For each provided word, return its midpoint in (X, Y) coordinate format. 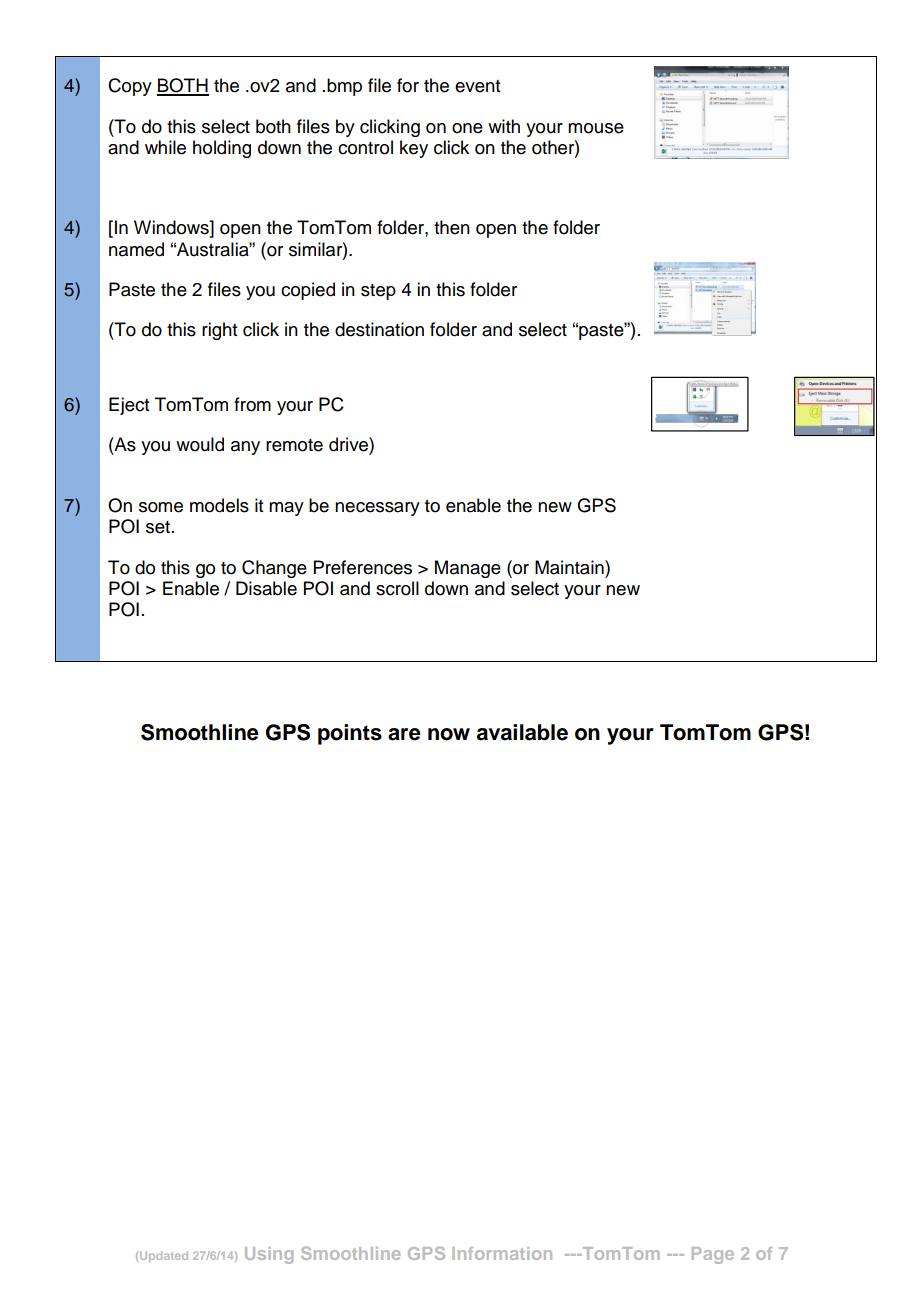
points (350, 734)
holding (222, 149)
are (404, 734)
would (200, 444)
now (449, 734)
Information (502, 1253)
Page (713, 1255)
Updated (164, 1256)
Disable (266, 588)
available (522, 732)
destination (379, 329)
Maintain (570, 567)
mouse (596, 128)
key (414, 149)
